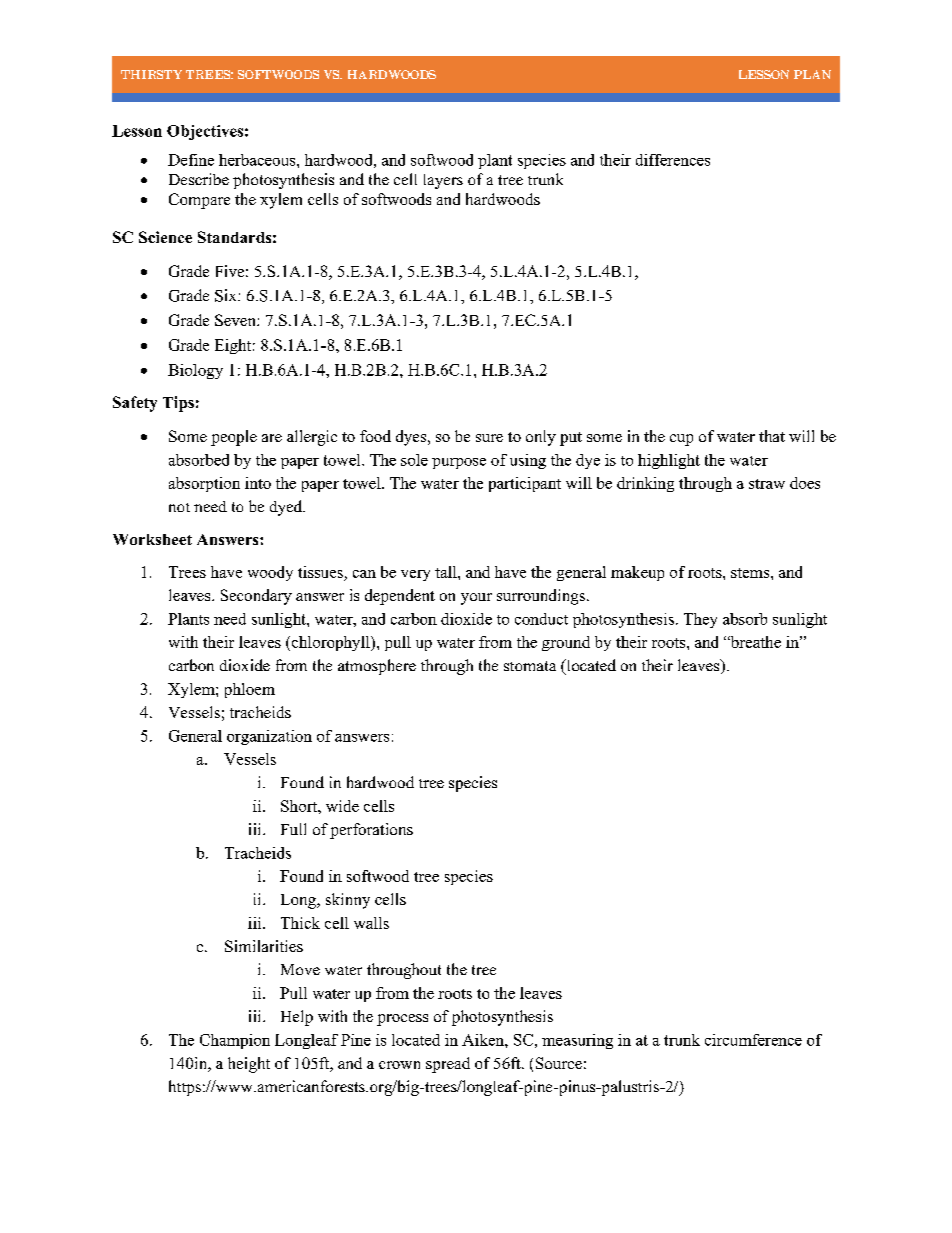  What do you see at coordinates (235, 1041) in the screenshot?
I see `Champion` at bounding box center [235, 1041].
